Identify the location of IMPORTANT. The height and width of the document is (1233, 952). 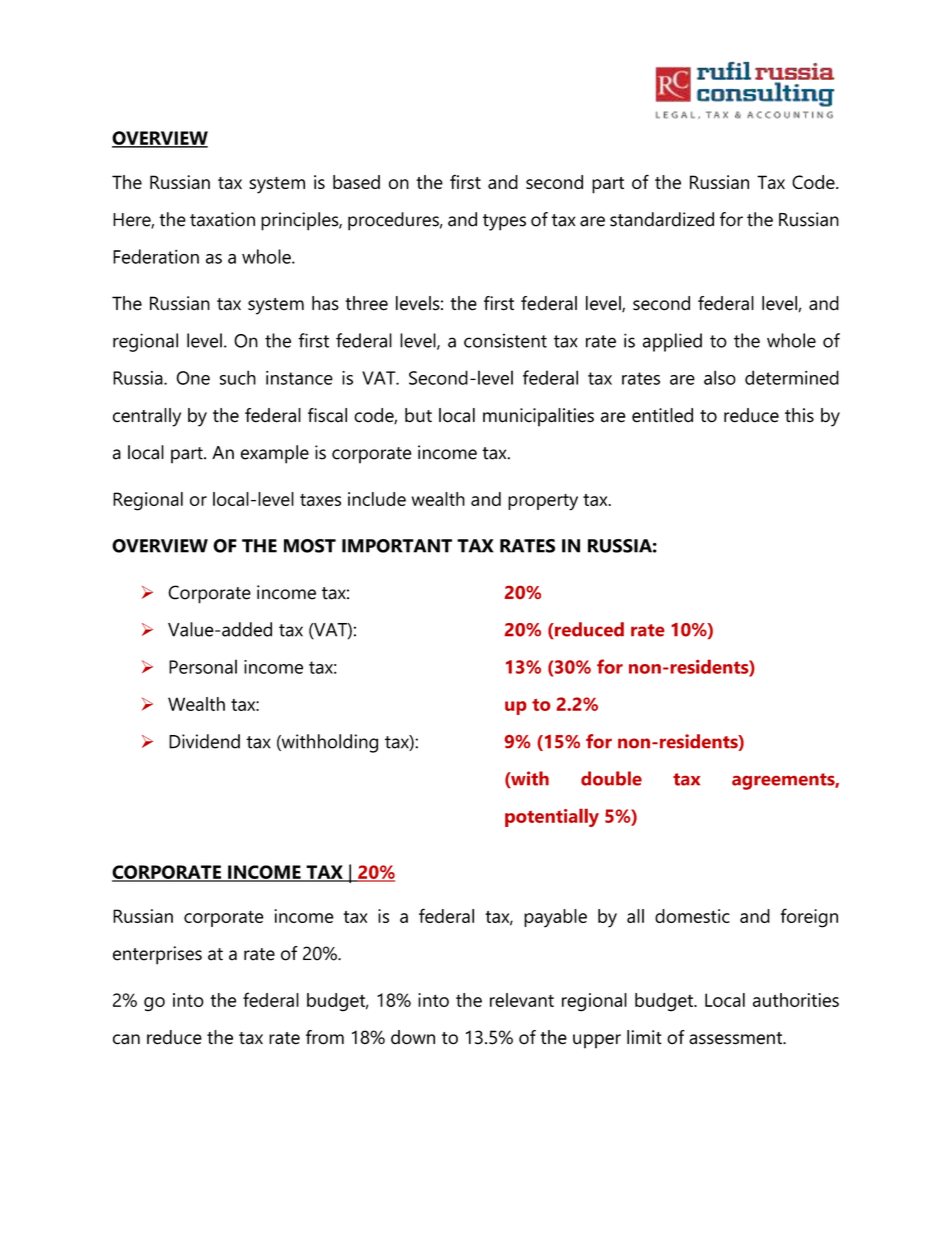
(397, 546).
